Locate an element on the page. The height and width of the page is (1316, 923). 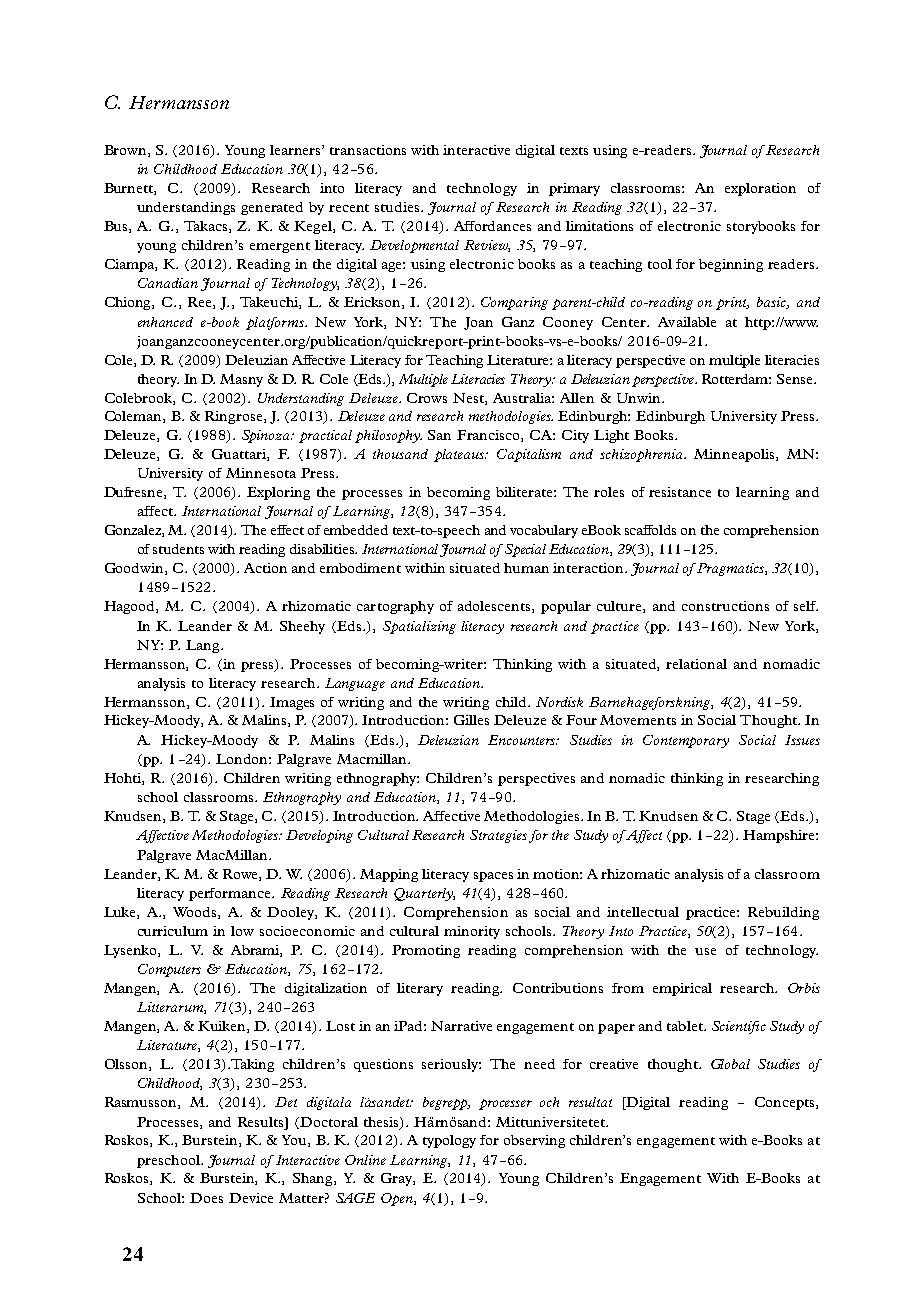
exploration is located at coordinates (760, 189).
